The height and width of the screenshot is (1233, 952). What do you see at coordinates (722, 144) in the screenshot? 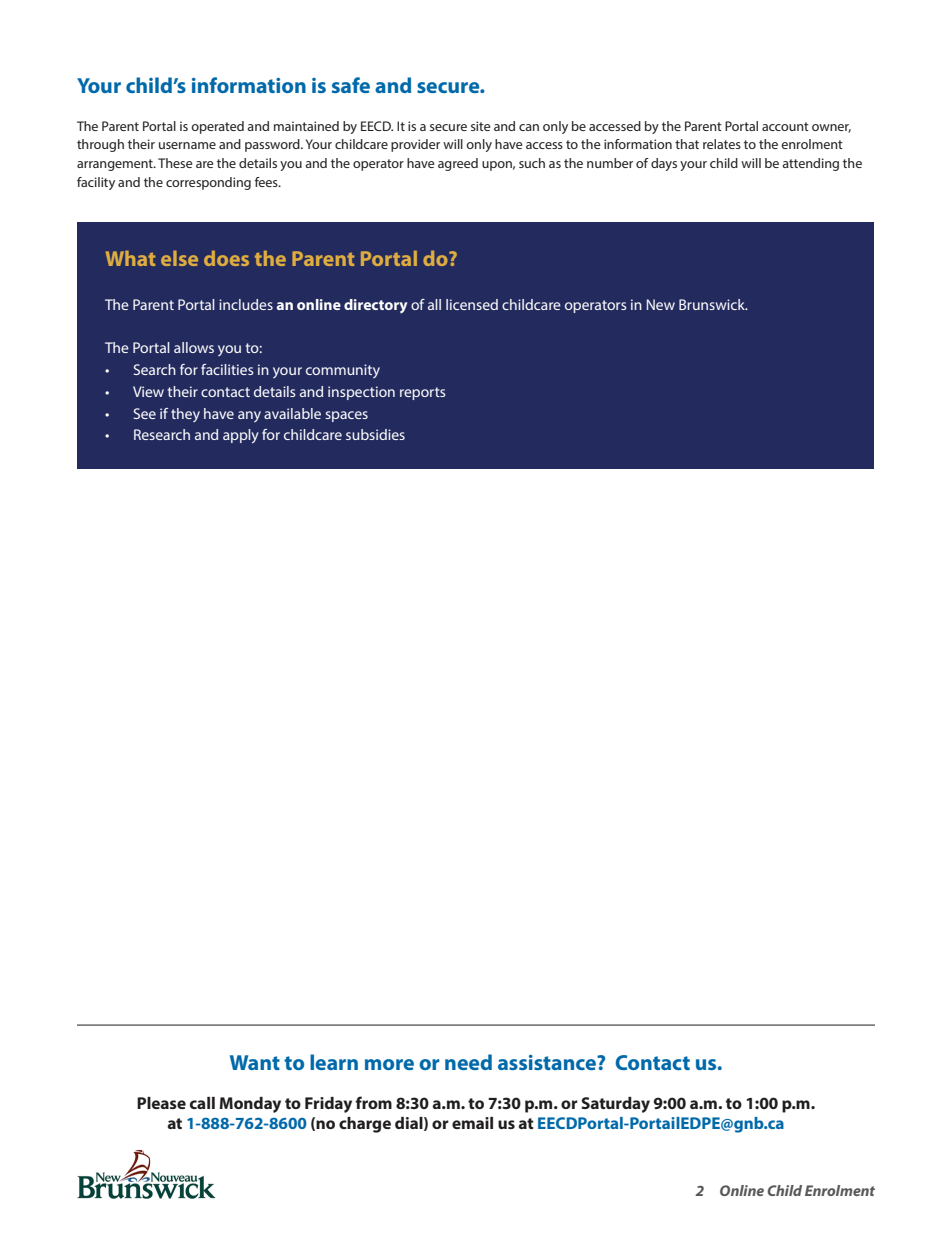
I see `relates` at bounding box center [722, 144].
